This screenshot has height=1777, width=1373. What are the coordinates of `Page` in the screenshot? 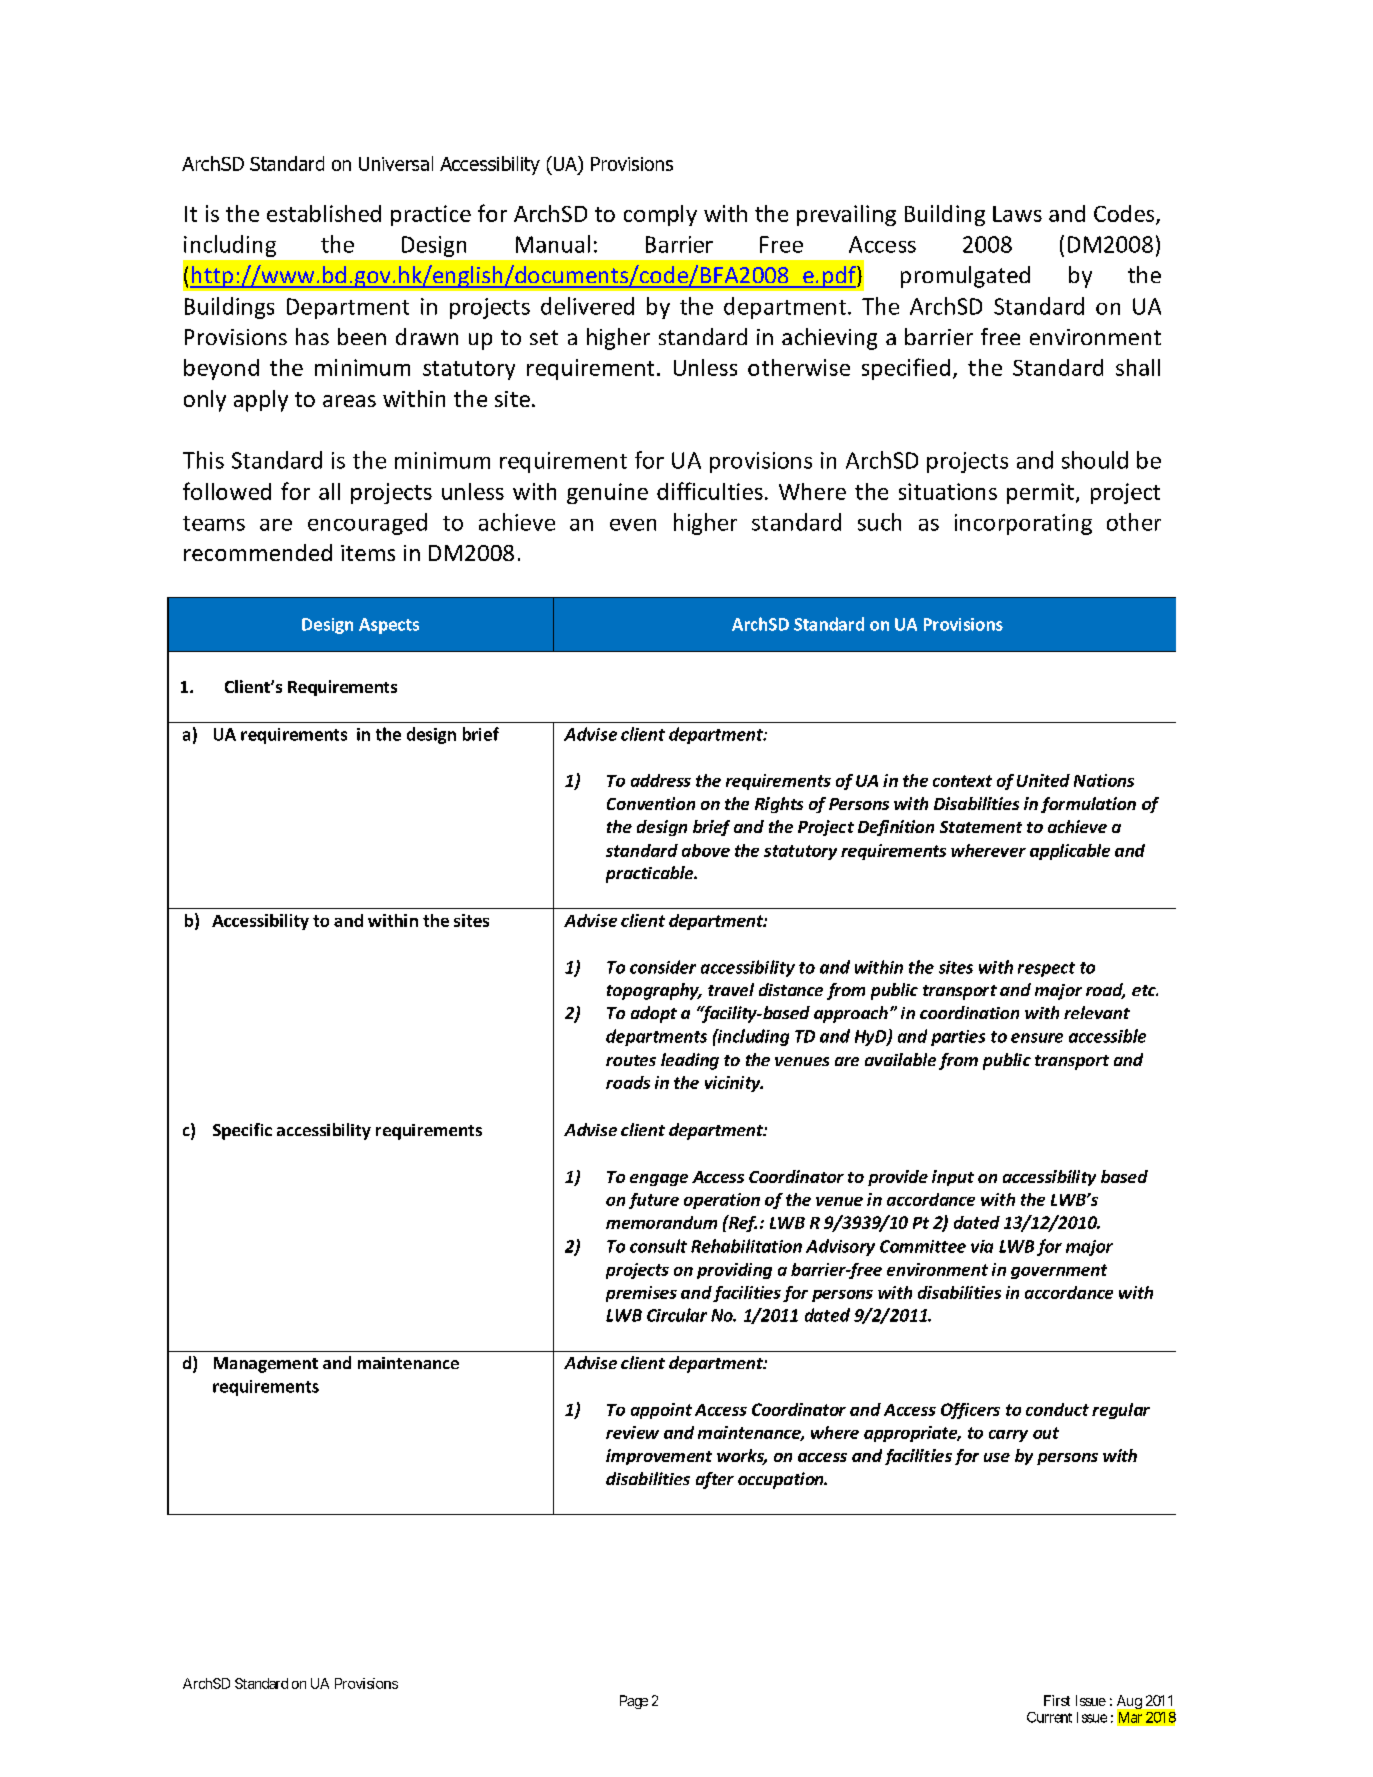 It's located at (634, 1702).
